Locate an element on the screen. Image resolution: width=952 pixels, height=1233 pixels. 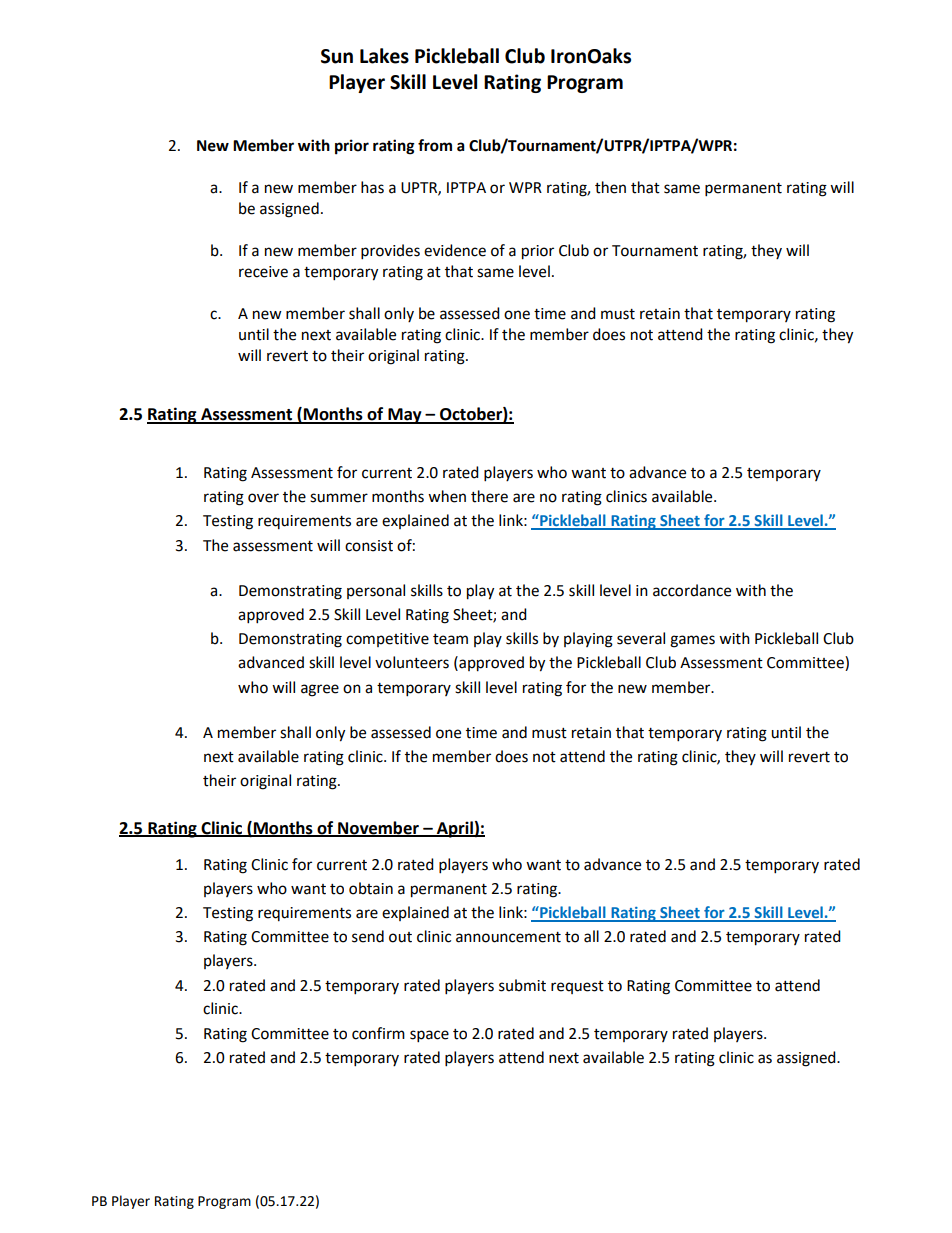
submit is located at coordinates (522, 985).
